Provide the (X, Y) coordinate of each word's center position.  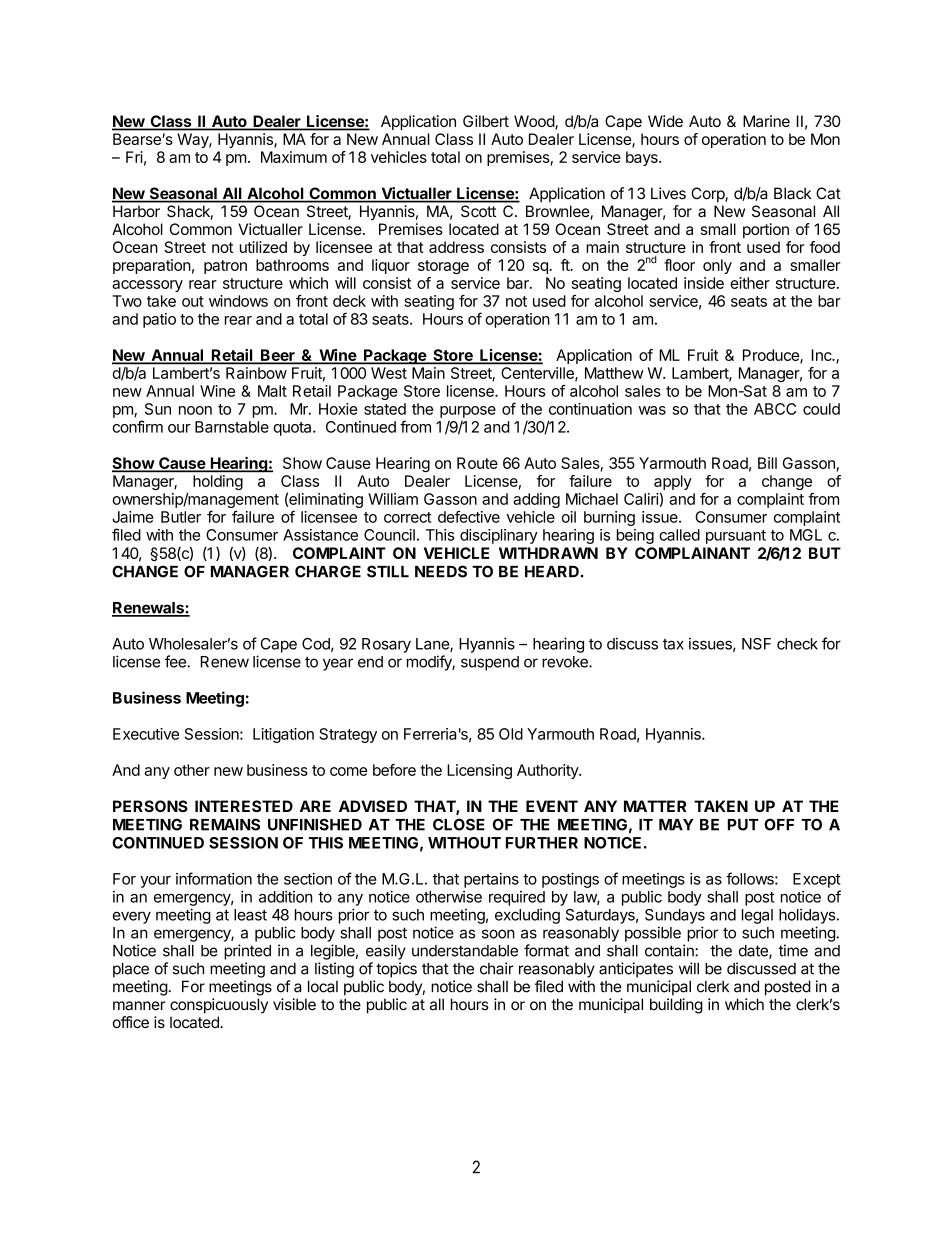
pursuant (736, 537)
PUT (743, 825)
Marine (766, 121)
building (676, 1006)
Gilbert (486, 121)
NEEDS (441, 571)
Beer (278, 356)
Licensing (479, 771)
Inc (822, 355)
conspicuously (219, 1006)
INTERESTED (244, 806)
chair (497, 968)
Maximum (294, 157)
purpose (468, 412)
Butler (181, 517)
